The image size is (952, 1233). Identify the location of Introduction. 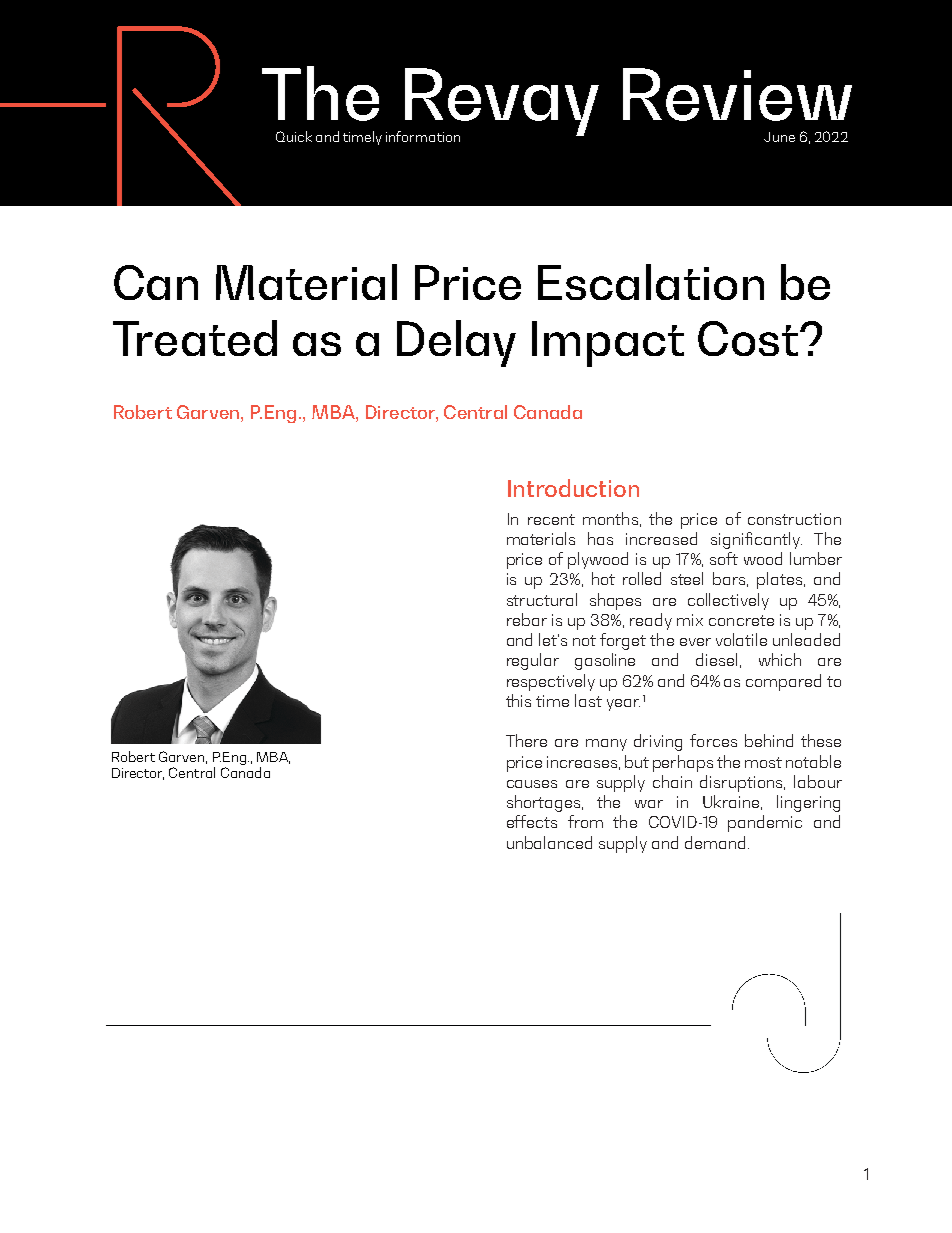
(573, 488).
